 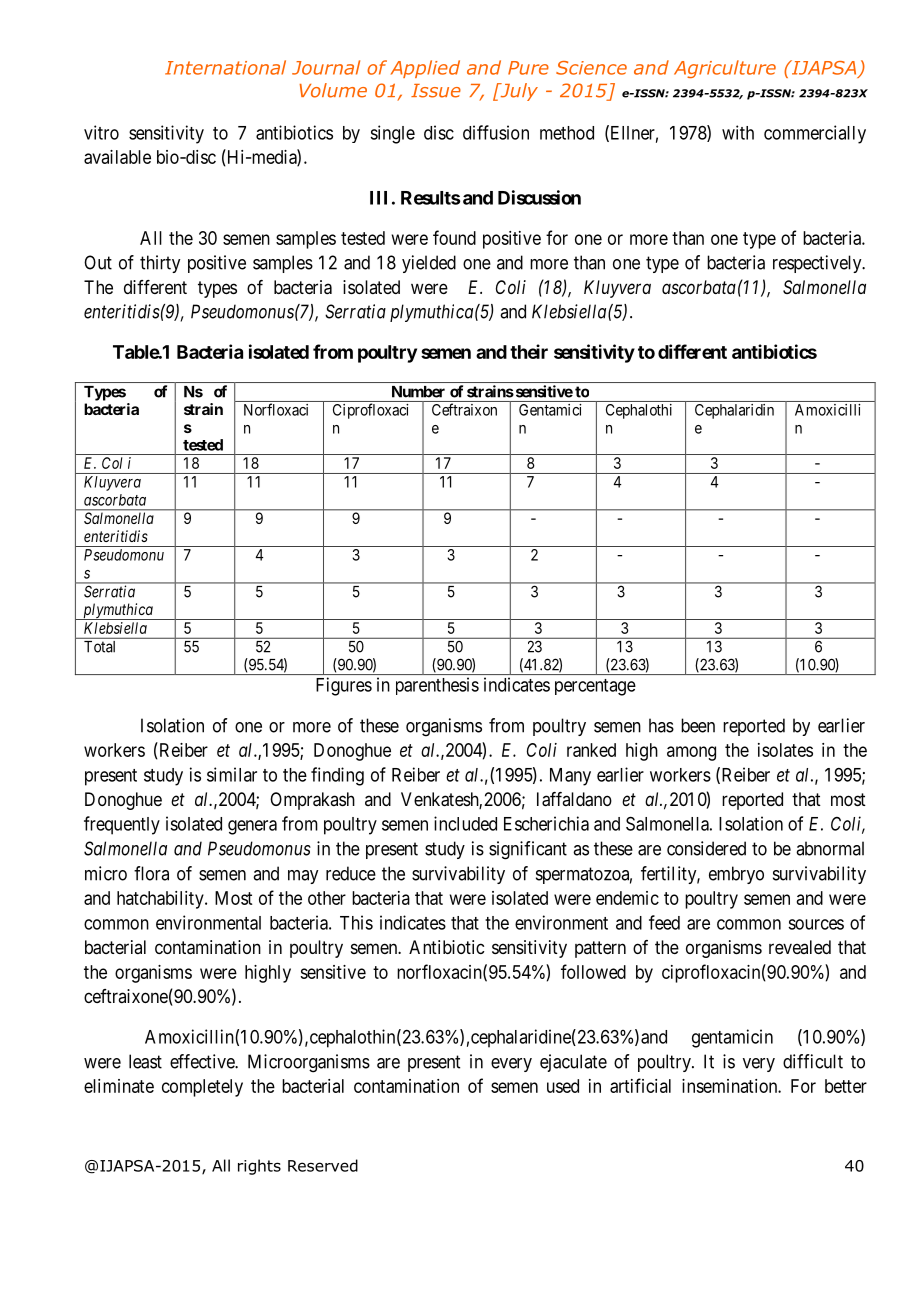 What do you see at coordinates (846, 1086) in the screenshot?
I see `better` at bounding box center [846, 1086].
